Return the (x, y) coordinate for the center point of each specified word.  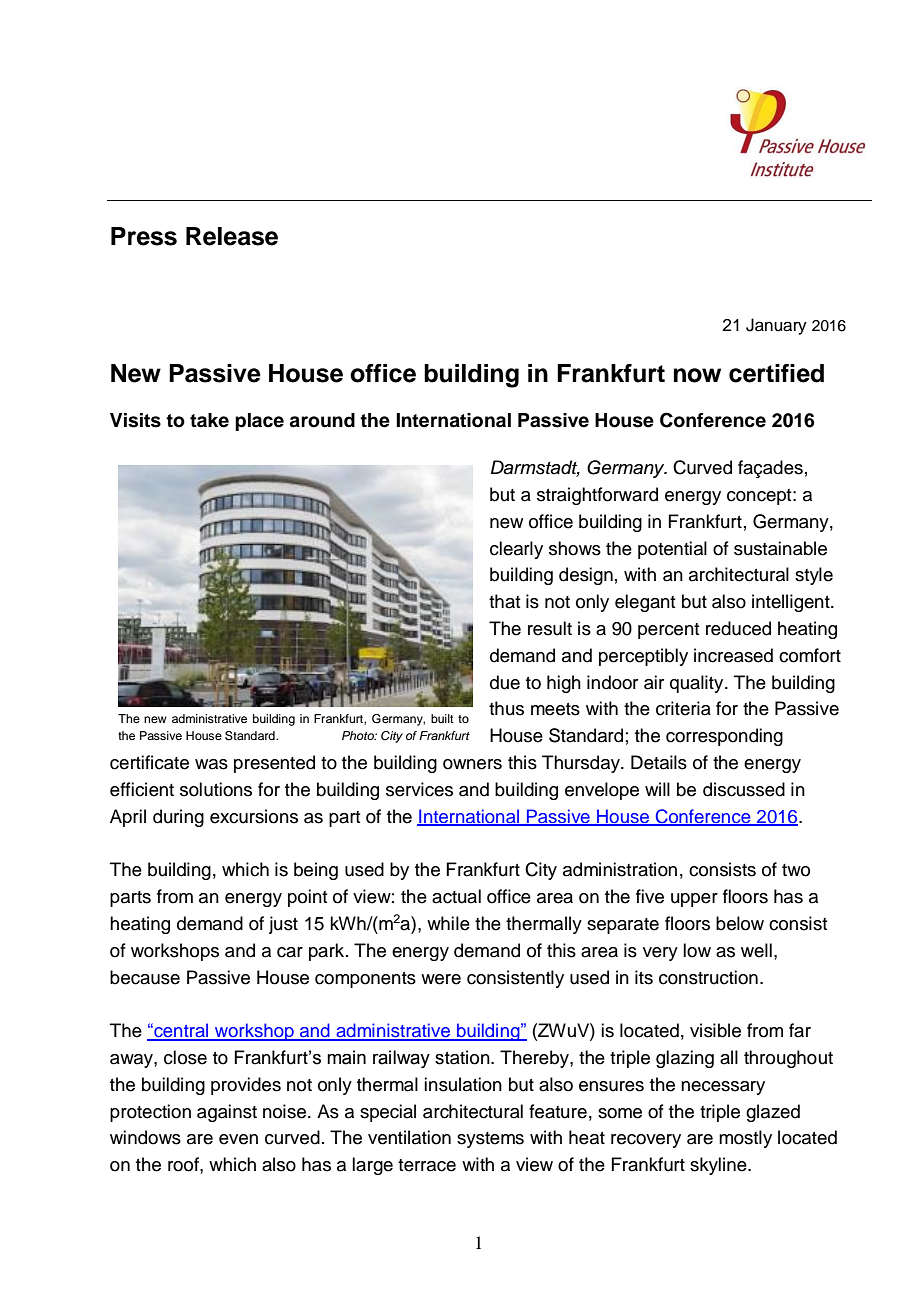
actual (456, 896)
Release (232, 236)
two (796, 870)
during (178, 818)
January (776, 326)
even (238, 1139)
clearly (516, 550)
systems (490, 1140)
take (209, 420)
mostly (745, 1139)
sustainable (780, 548)
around (322, 420)
